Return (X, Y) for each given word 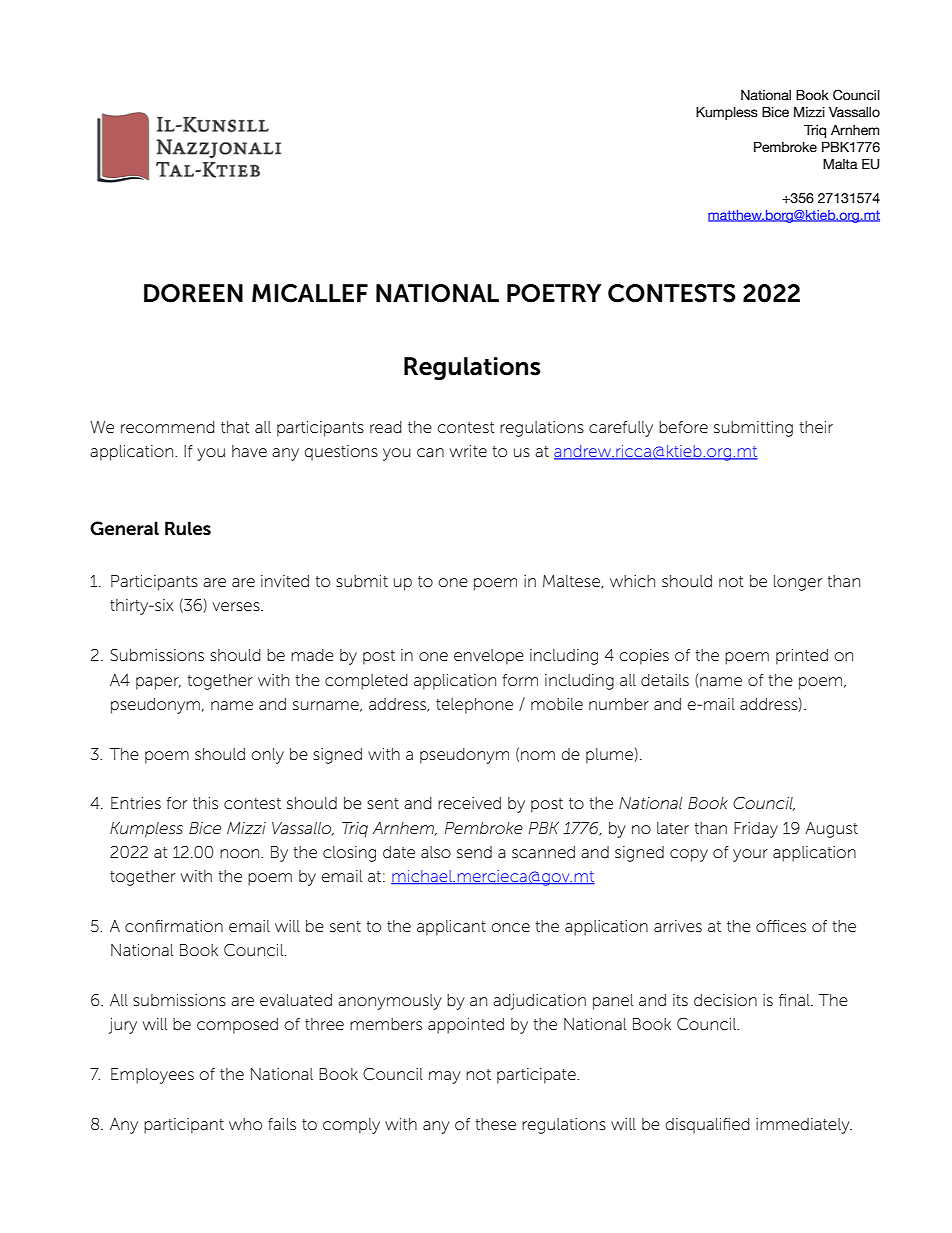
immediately (804, 1126)
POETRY (554, 293)
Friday (756, 830)
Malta (840, 164)
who (245, 1124)
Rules (188, 528)
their (816, 427)
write (468, 451)
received (469, 803)
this (205, 803)
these (495, 1124)
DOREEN (193, 293)
